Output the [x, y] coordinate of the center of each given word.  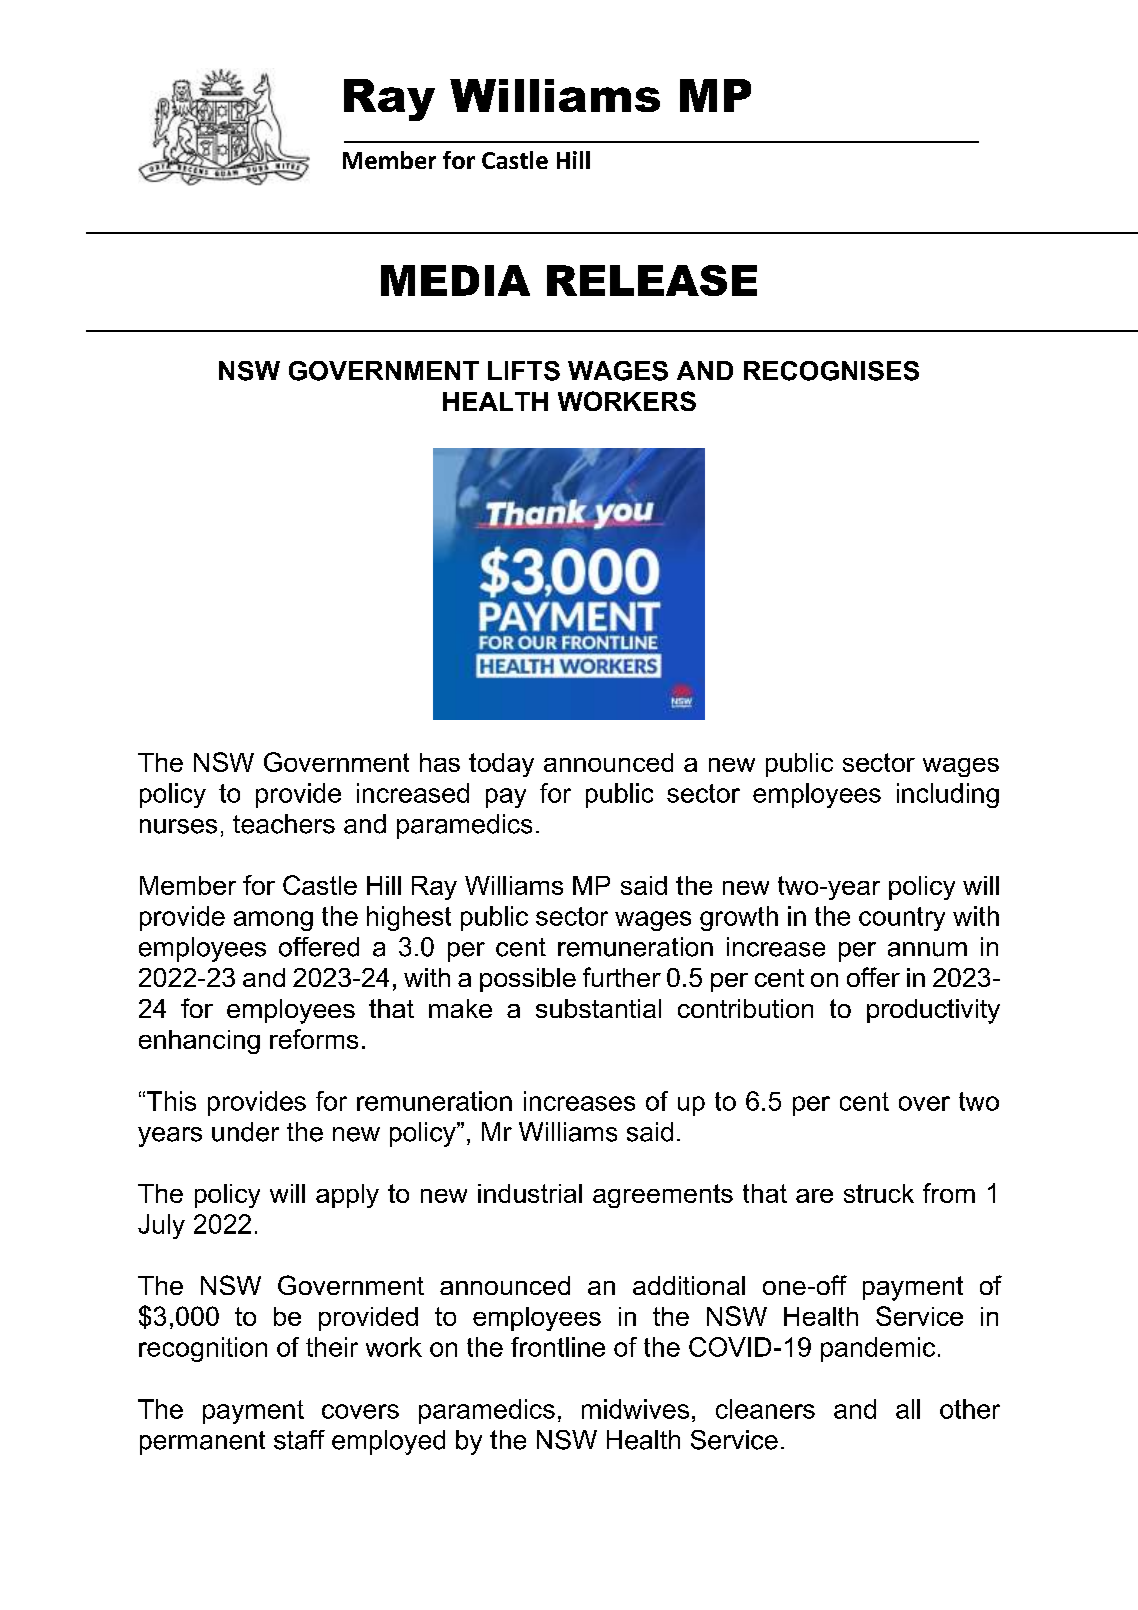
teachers [284, 824]
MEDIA [455, 280]
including [948, 795]
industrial [530, 1193]
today [501, 765]
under [245, 1132]
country [902, 919]
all [908, 1409]
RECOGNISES [831, 371]
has [440, 762]
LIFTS [524, 371]
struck [879, 1193]
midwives [635, 1409]
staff [299, 1440]
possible [528, 980]
